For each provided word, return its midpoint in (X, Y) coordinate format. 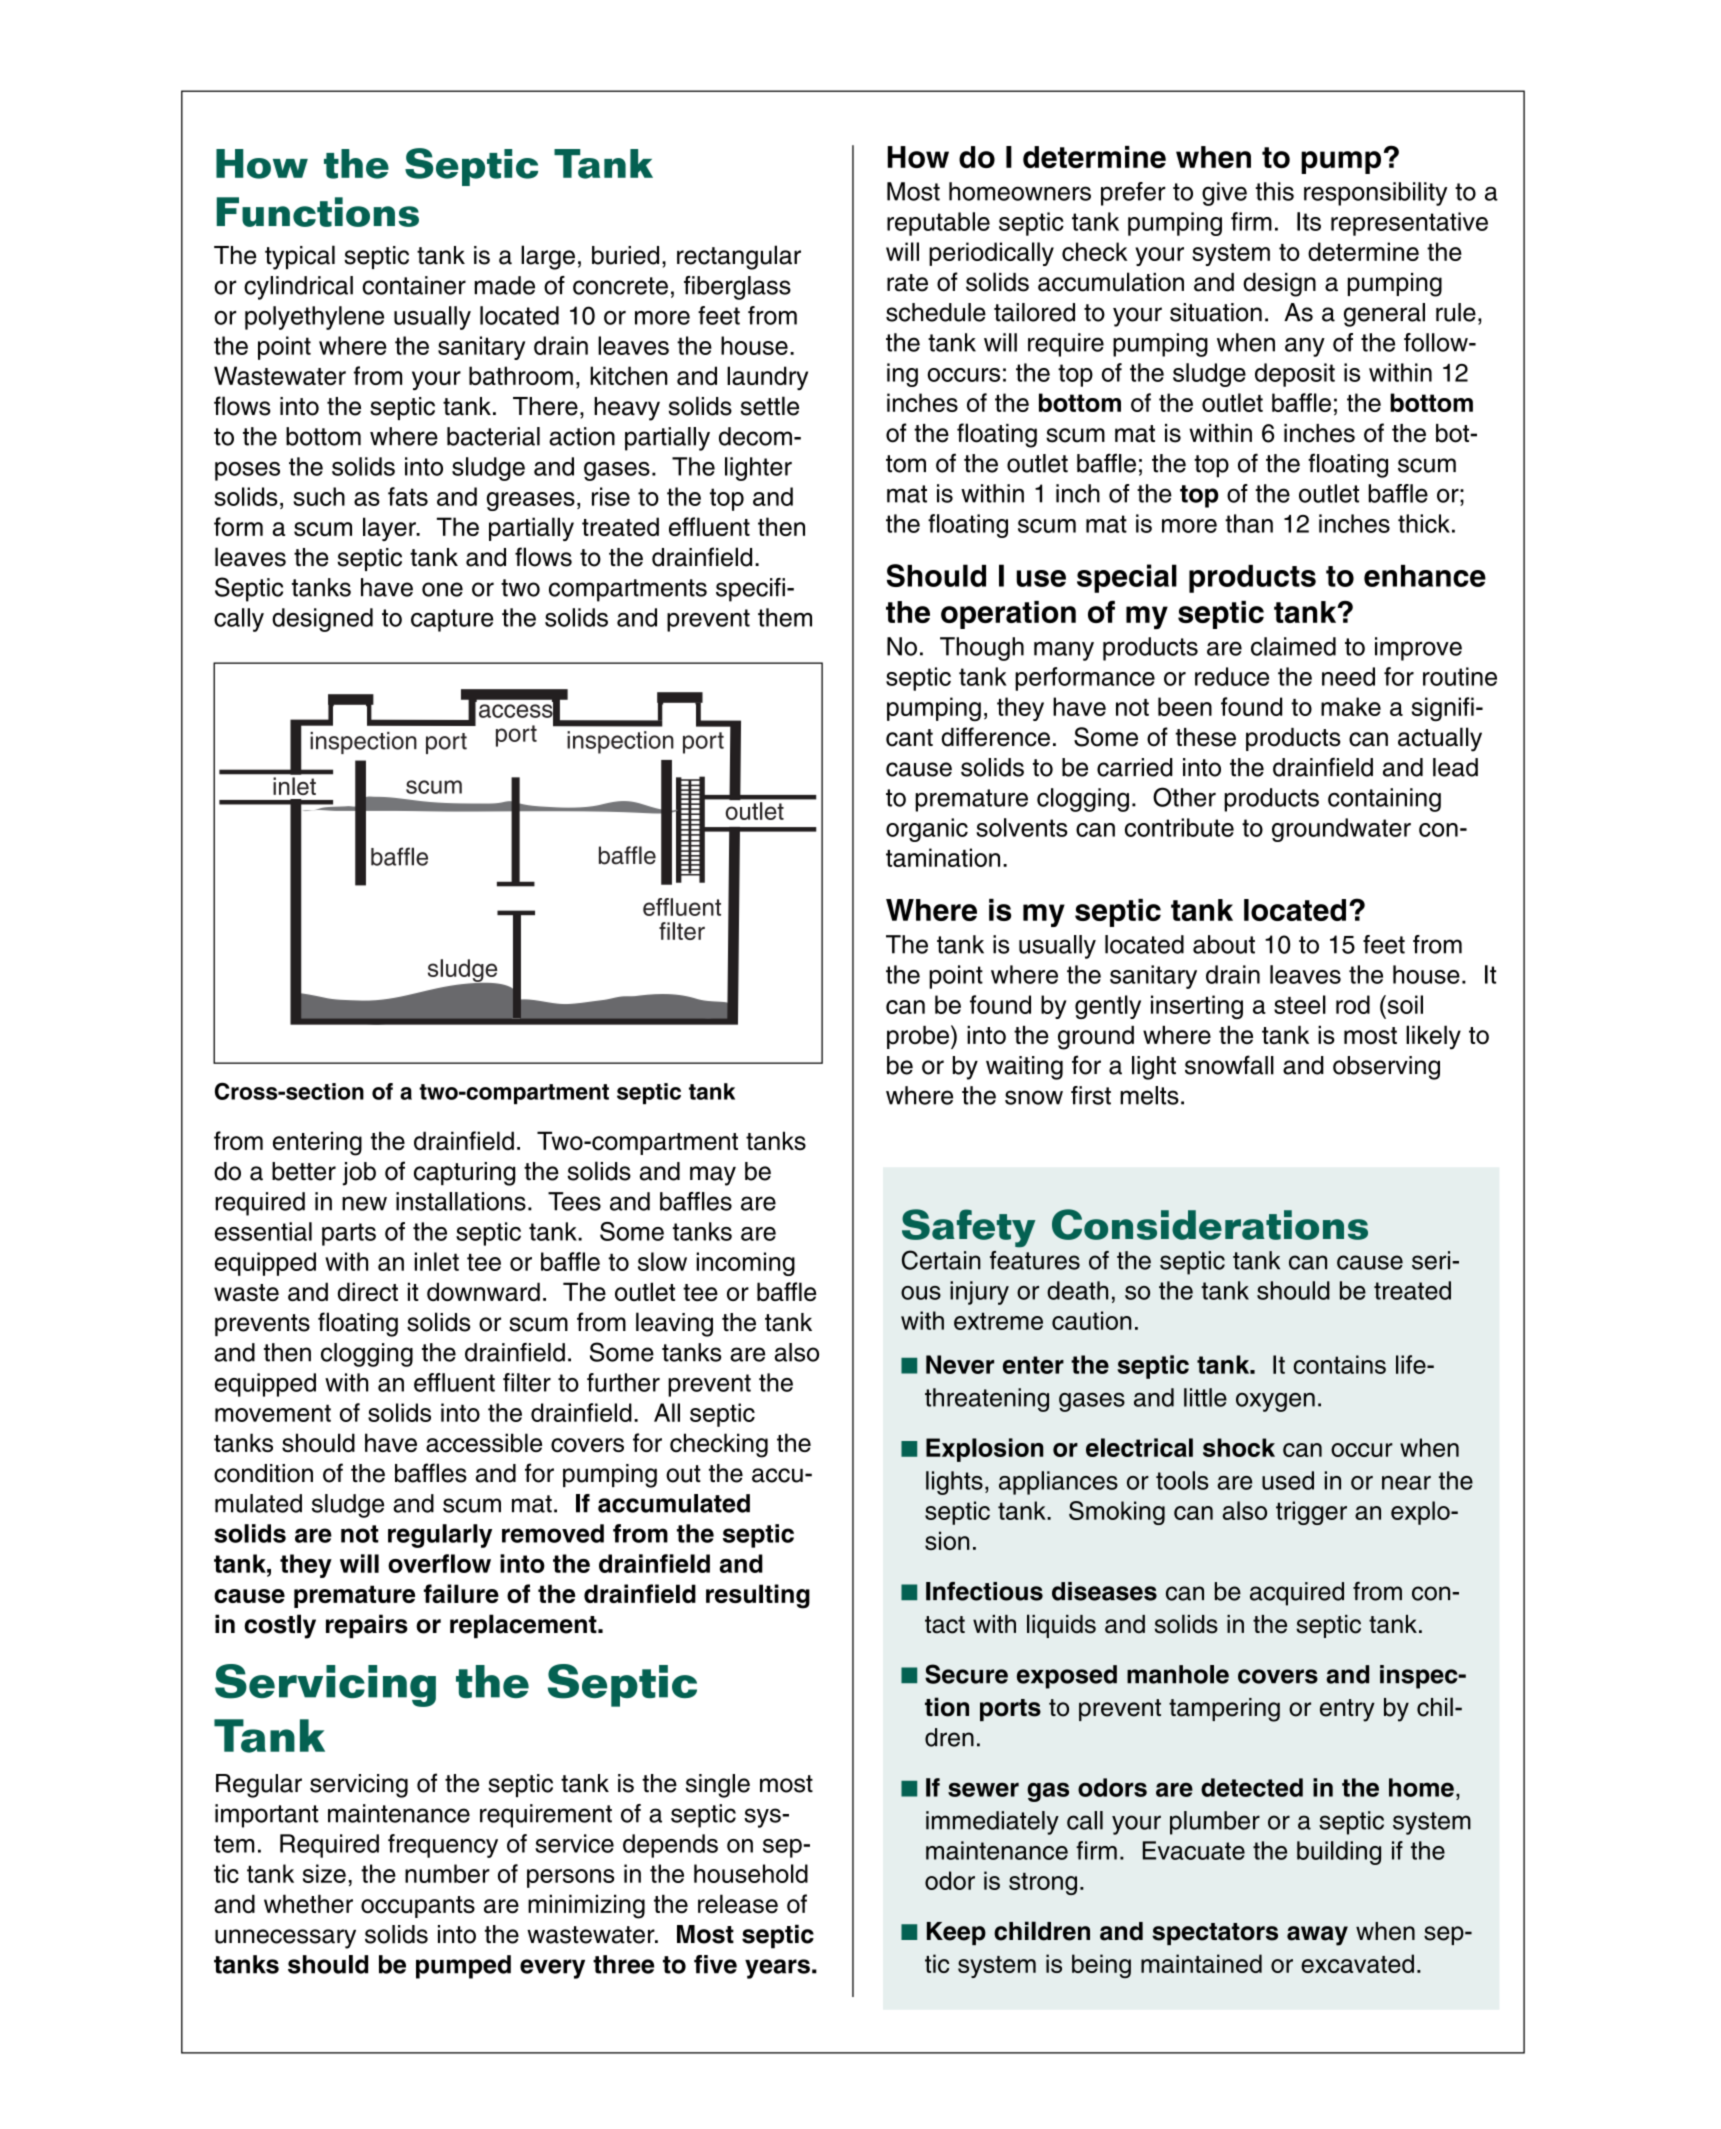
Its (1309, 221)
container (414, 285)
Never (960, 1364)
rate (907, 283)
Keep (956, 1933)
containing (1384, 800)
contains (1339, 1364)
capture (452, 620)
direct (368, 1292)
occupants (418, 1907)
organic (927, 830)
